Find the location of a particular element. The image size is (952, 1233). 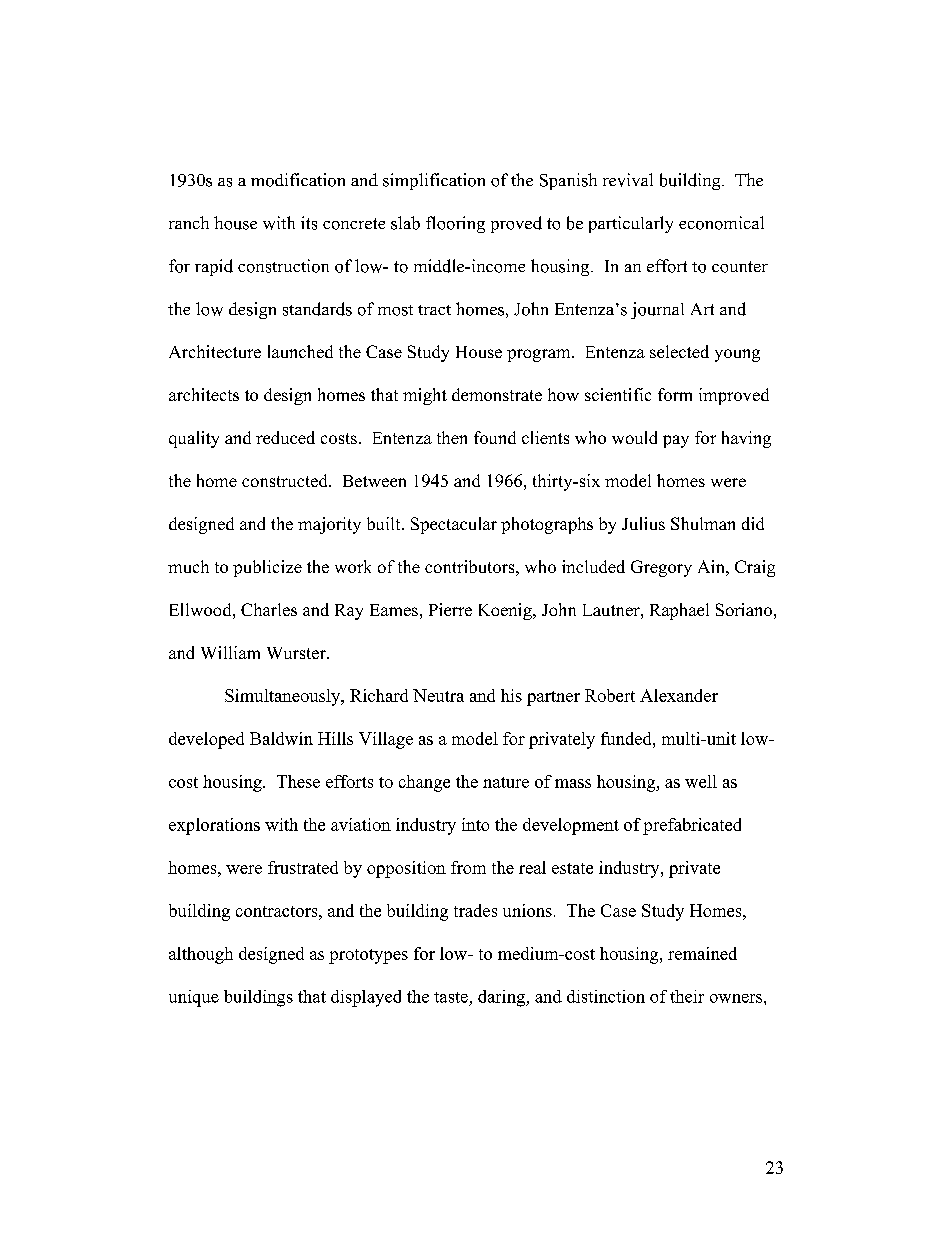

although is located at coordinates (201, 955).
